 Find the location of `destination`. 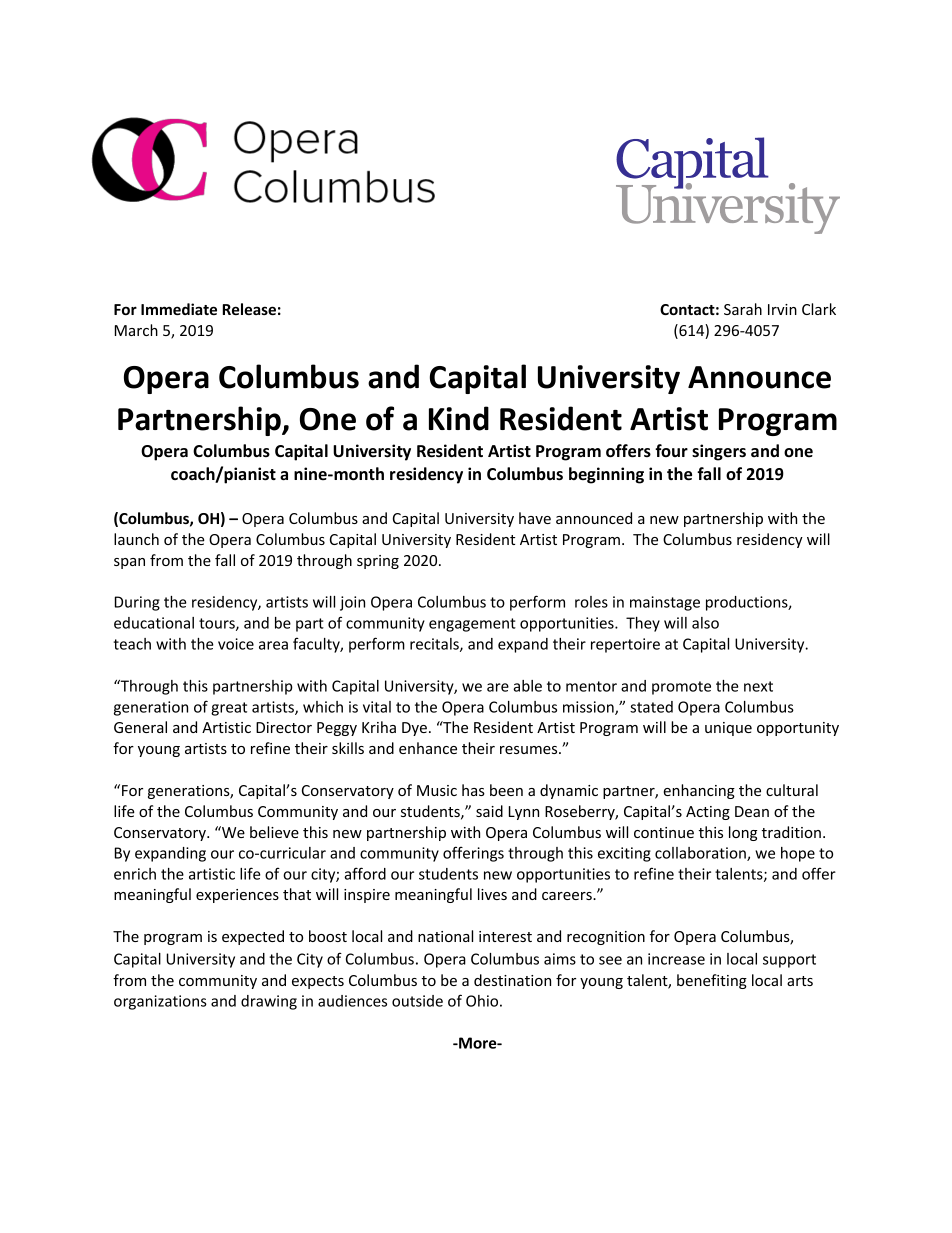

destination is located at coordinates (512, 980).
